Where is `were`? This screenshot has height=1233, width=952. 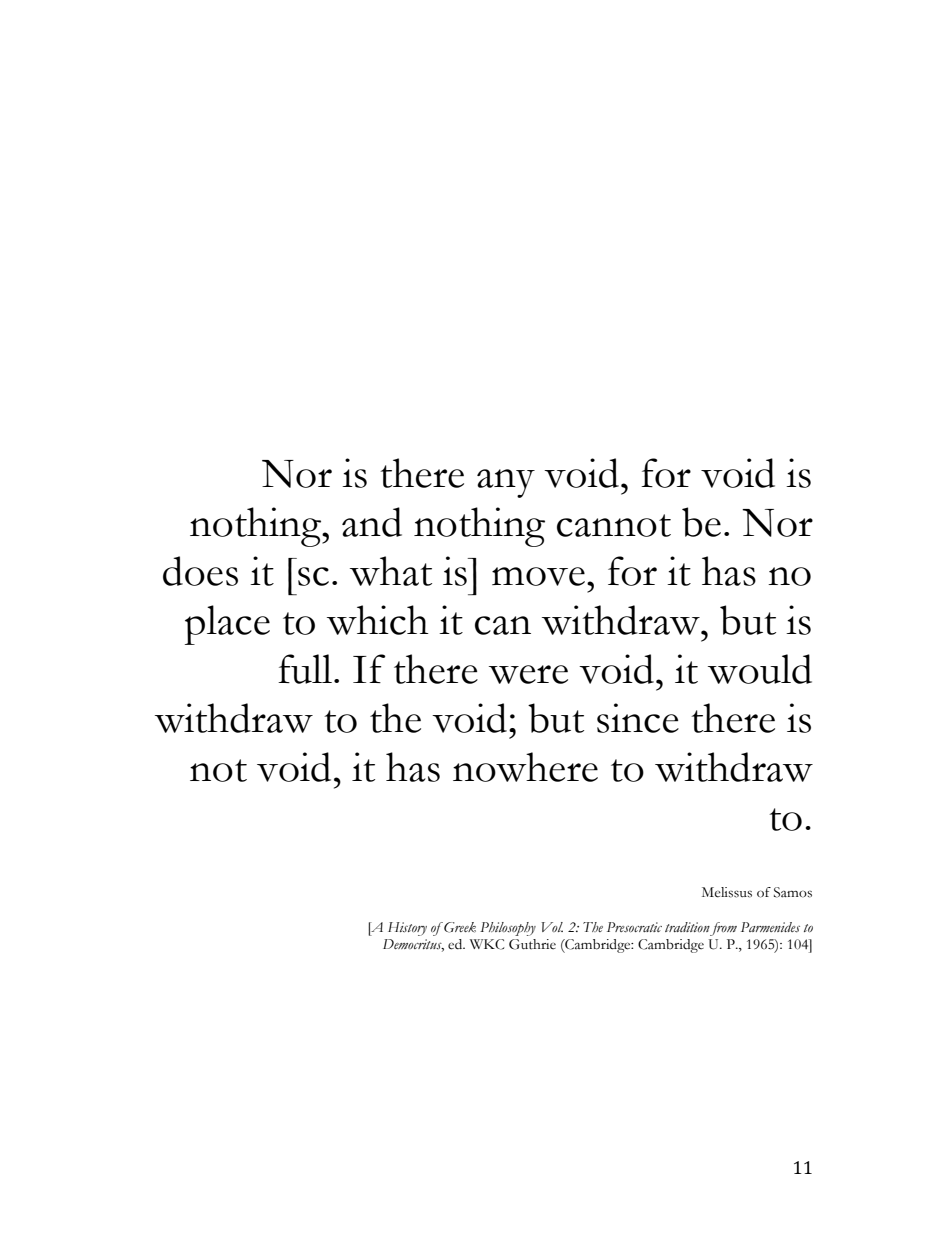 were is located at coordinates (528, 674).
